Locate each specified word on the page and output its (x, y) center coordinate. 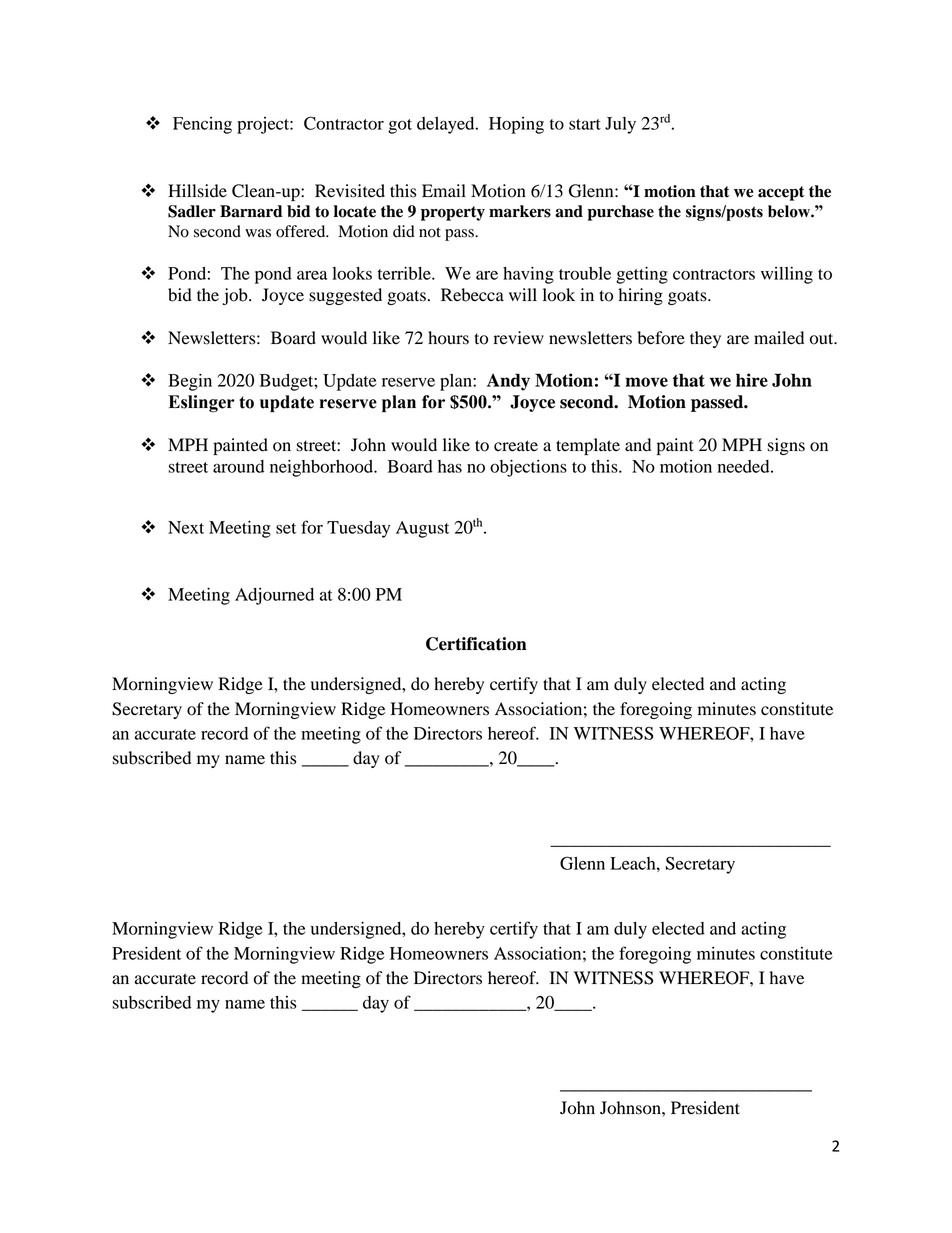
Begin (190, 382)
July (620, 125)
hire (752, 380)
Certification (476, 644)
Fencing (202, 125)
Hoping (516, 125)
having (528, 275)
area (312, 275)
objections (528, 468)
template (588, 446)
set (286, 528)
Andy (508, 382)
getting (642, 275)
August (422, 529)
